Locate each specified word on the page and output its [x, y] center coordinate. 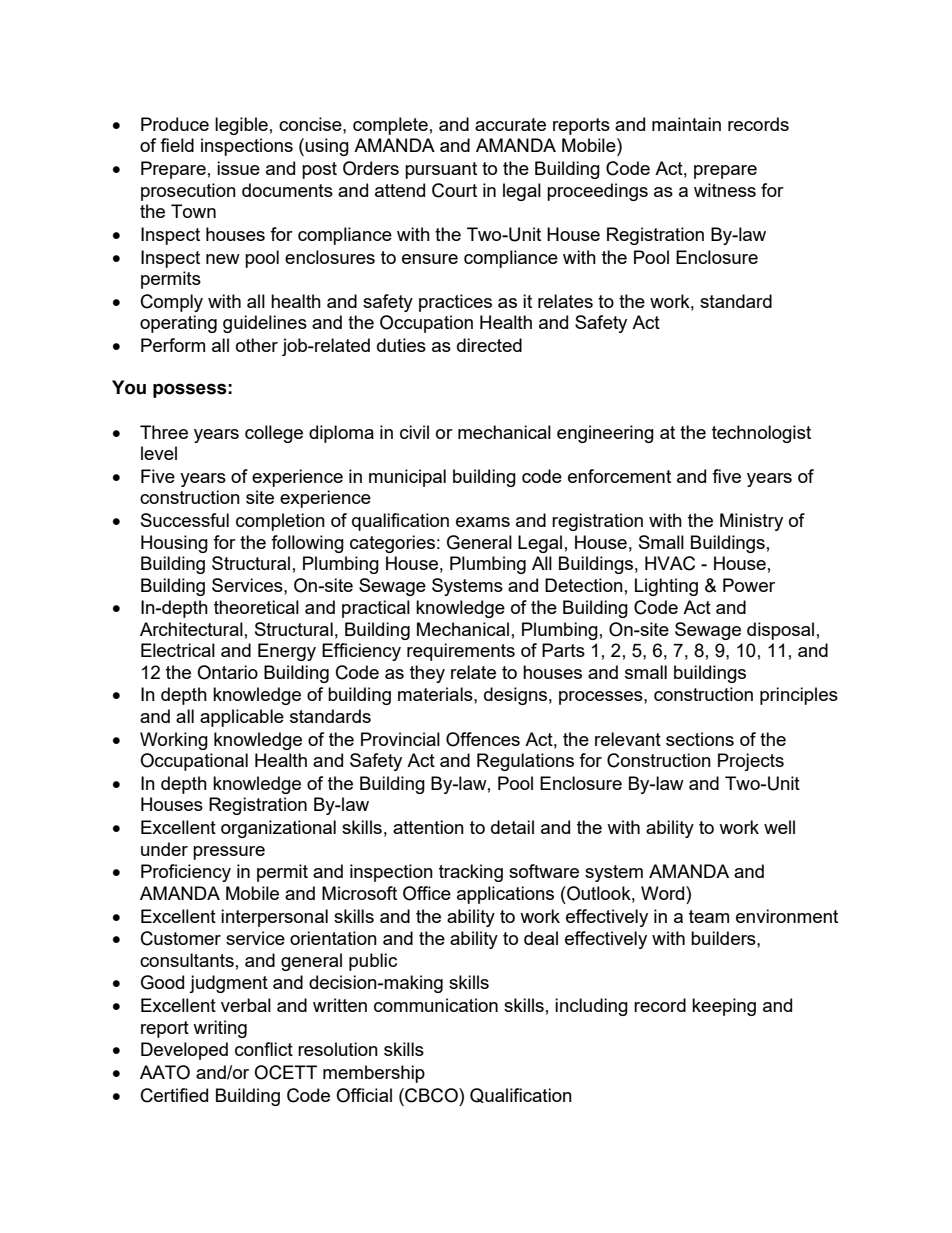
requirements [461, 652]
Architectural [191, 629]
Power [749, 585]
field [177, 145]
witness [725, 190]
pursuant [441, 170]
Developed [184, 1051]
